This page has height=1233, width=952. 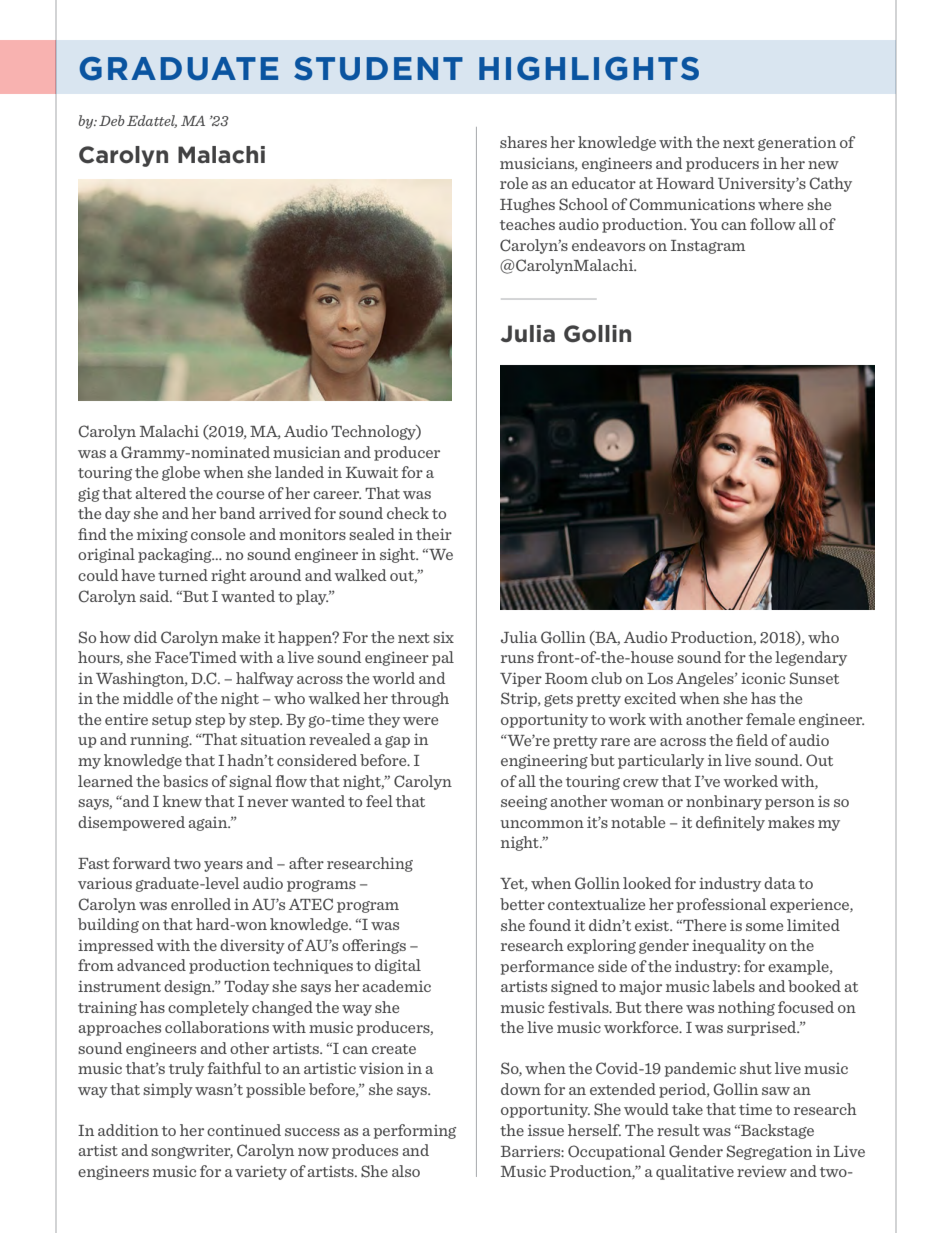 What do you see at coordinates (797, 143) in the page?
I see `generation` at bounding box center [797, 143].
